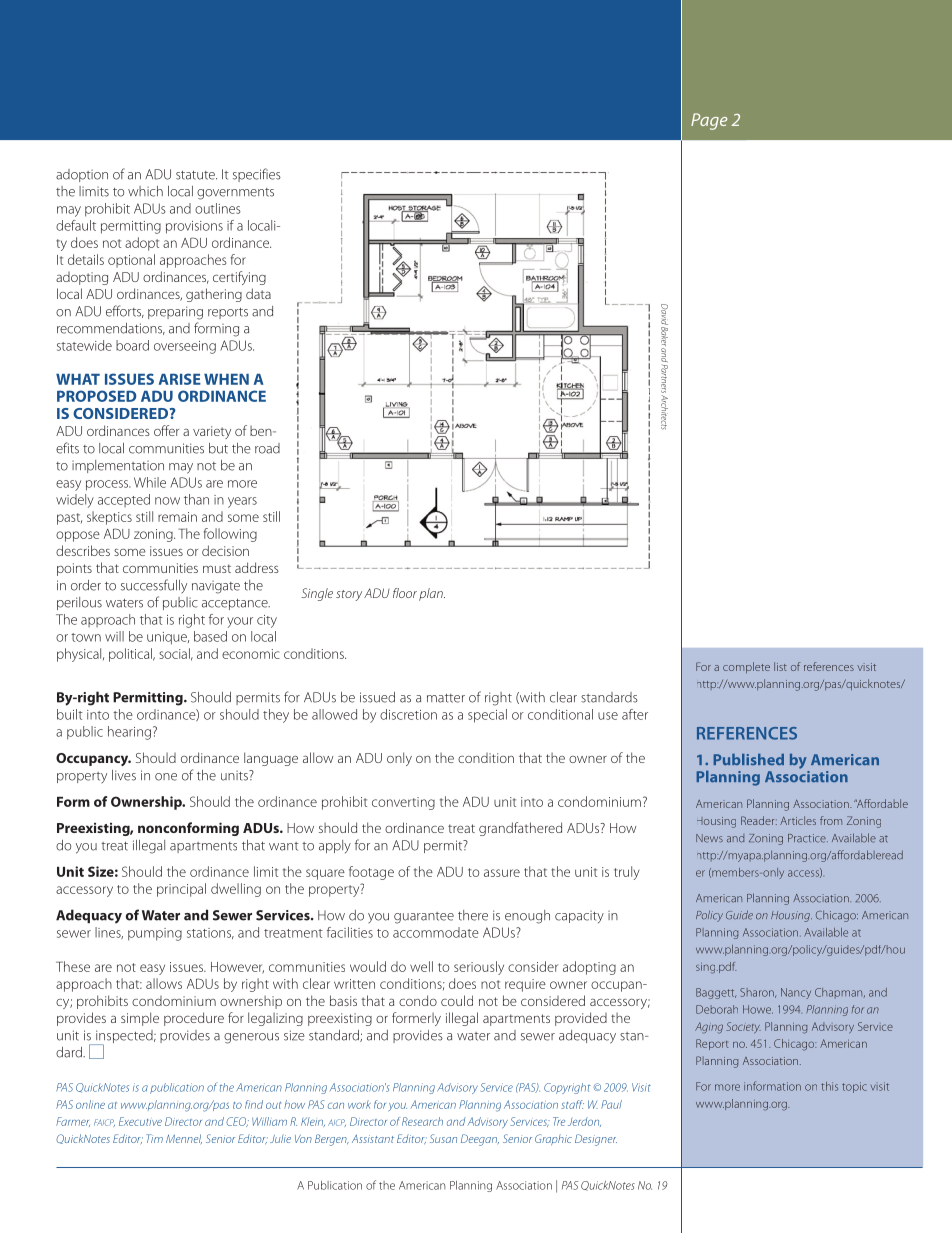 Image resolution: width=952 pixels, height=1233 pixels. I want to click on statute, so click(196, 175).
